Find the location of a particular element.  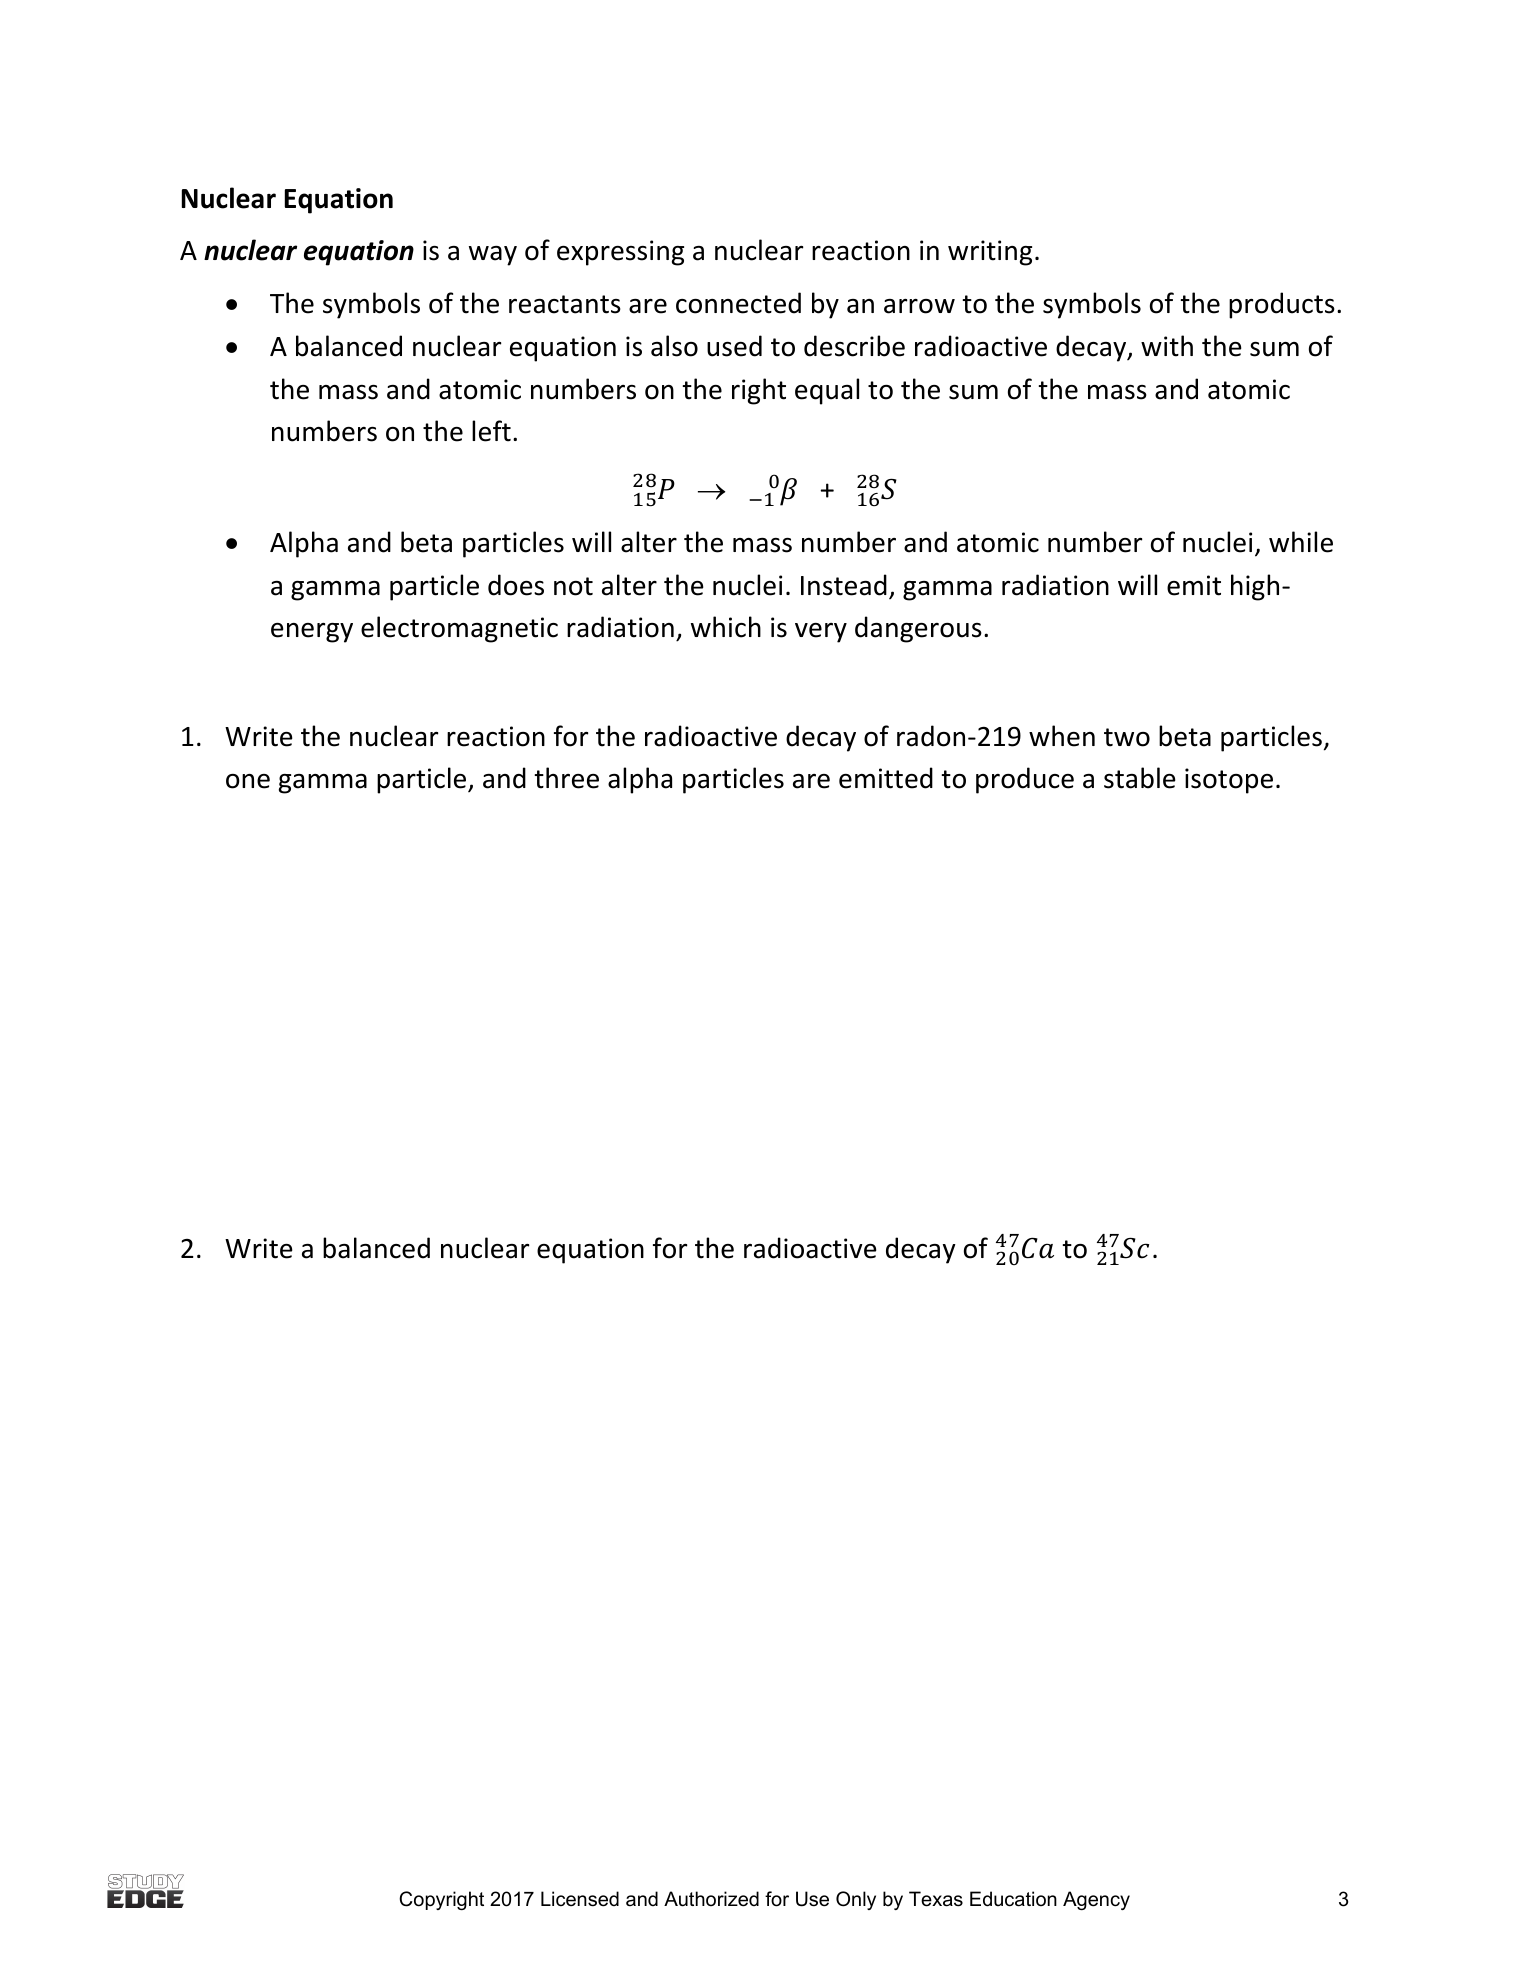

isotope is located at coordinates (1229, 781).
